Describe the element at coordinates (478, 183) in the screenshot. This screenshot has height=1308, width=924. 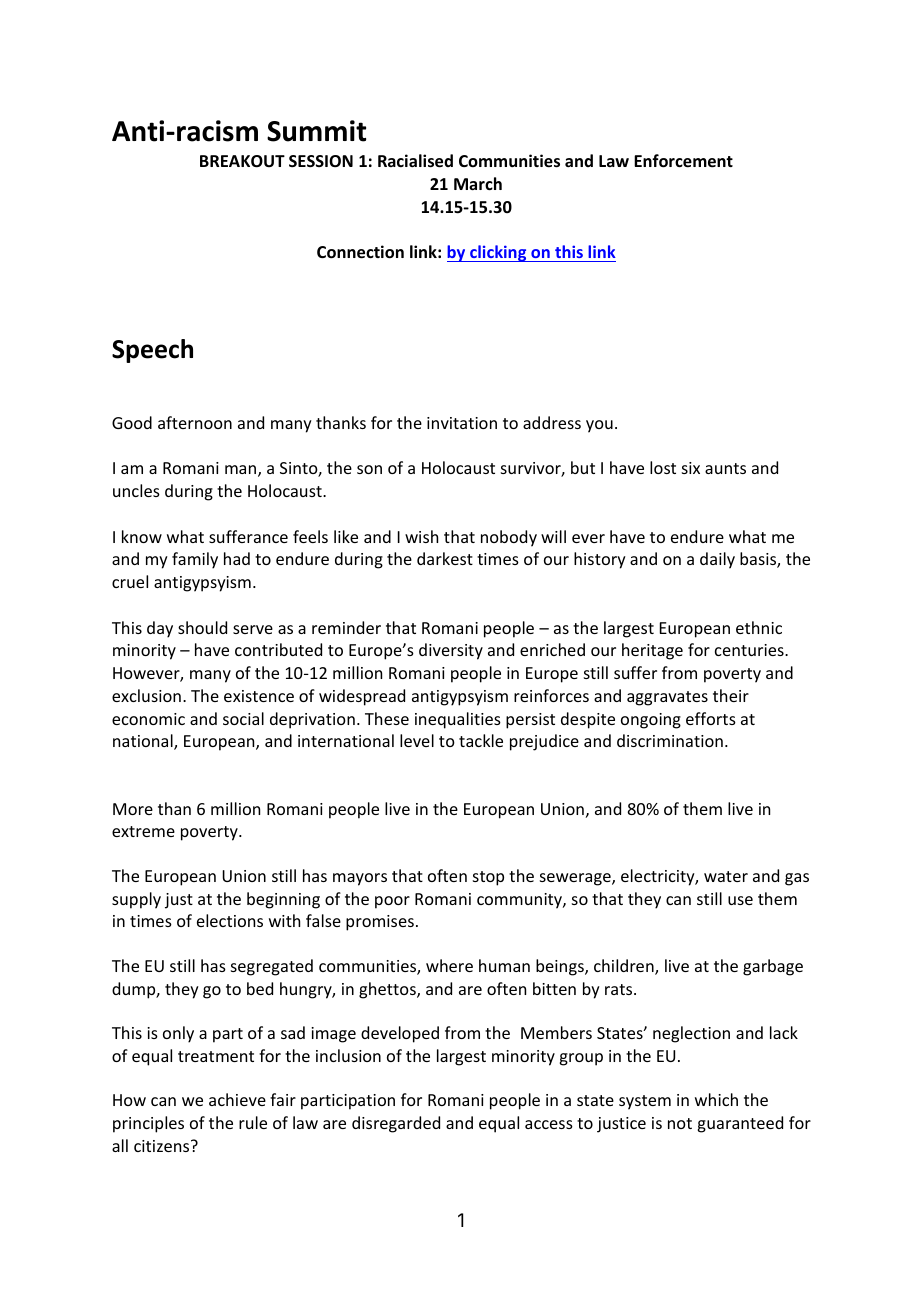
I see `March` at that location.
